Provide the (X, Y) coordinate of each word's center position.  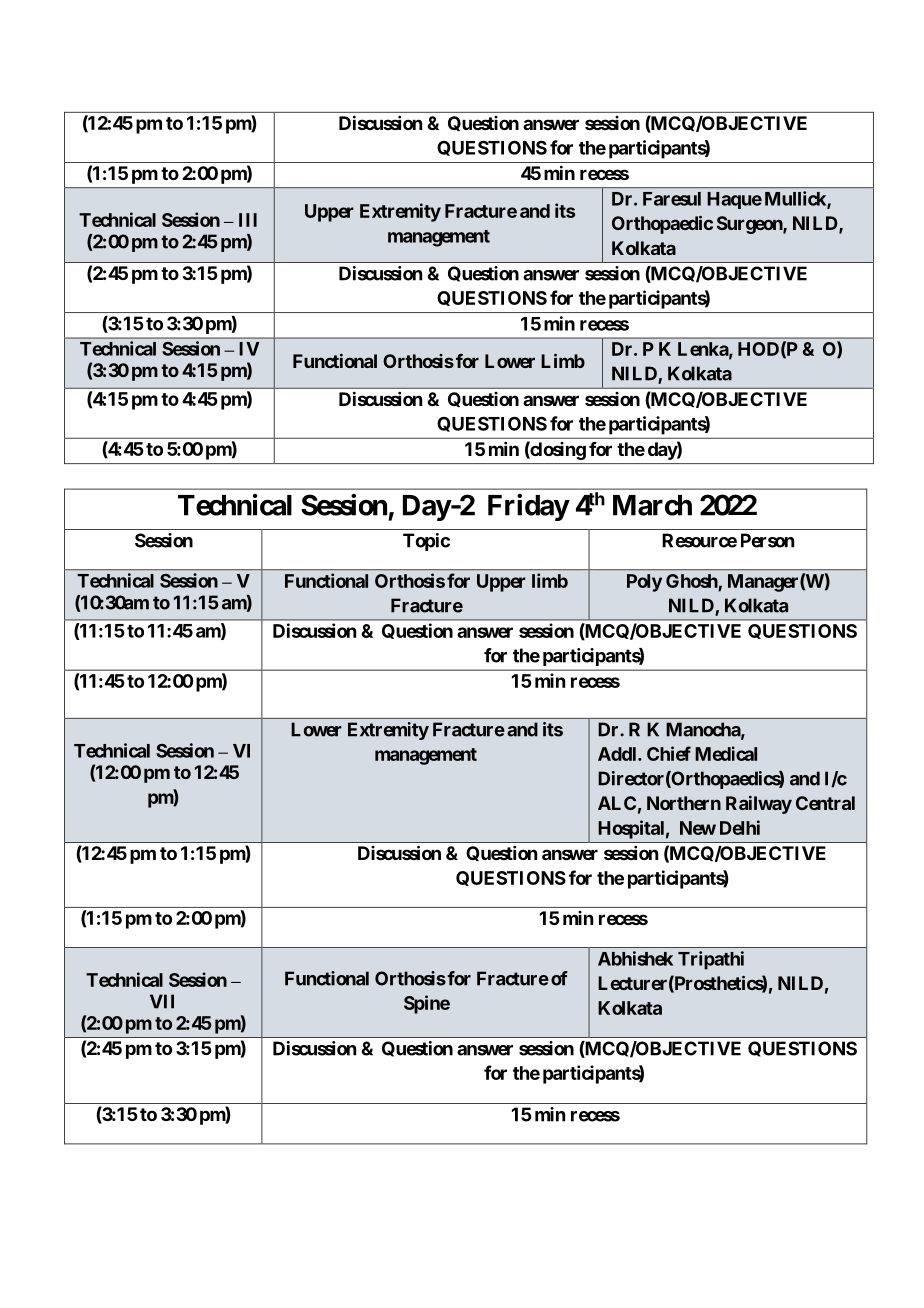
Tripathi (711, 960)
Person (767, 540)
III (248, 220)
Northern (684, 803)
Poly (644, 583)
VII (162, 1001)
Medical (726, 753)
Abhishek (635, 958)
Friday (528, 507)
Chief (669, 753)
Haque (734, 200)
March (652, 505)
